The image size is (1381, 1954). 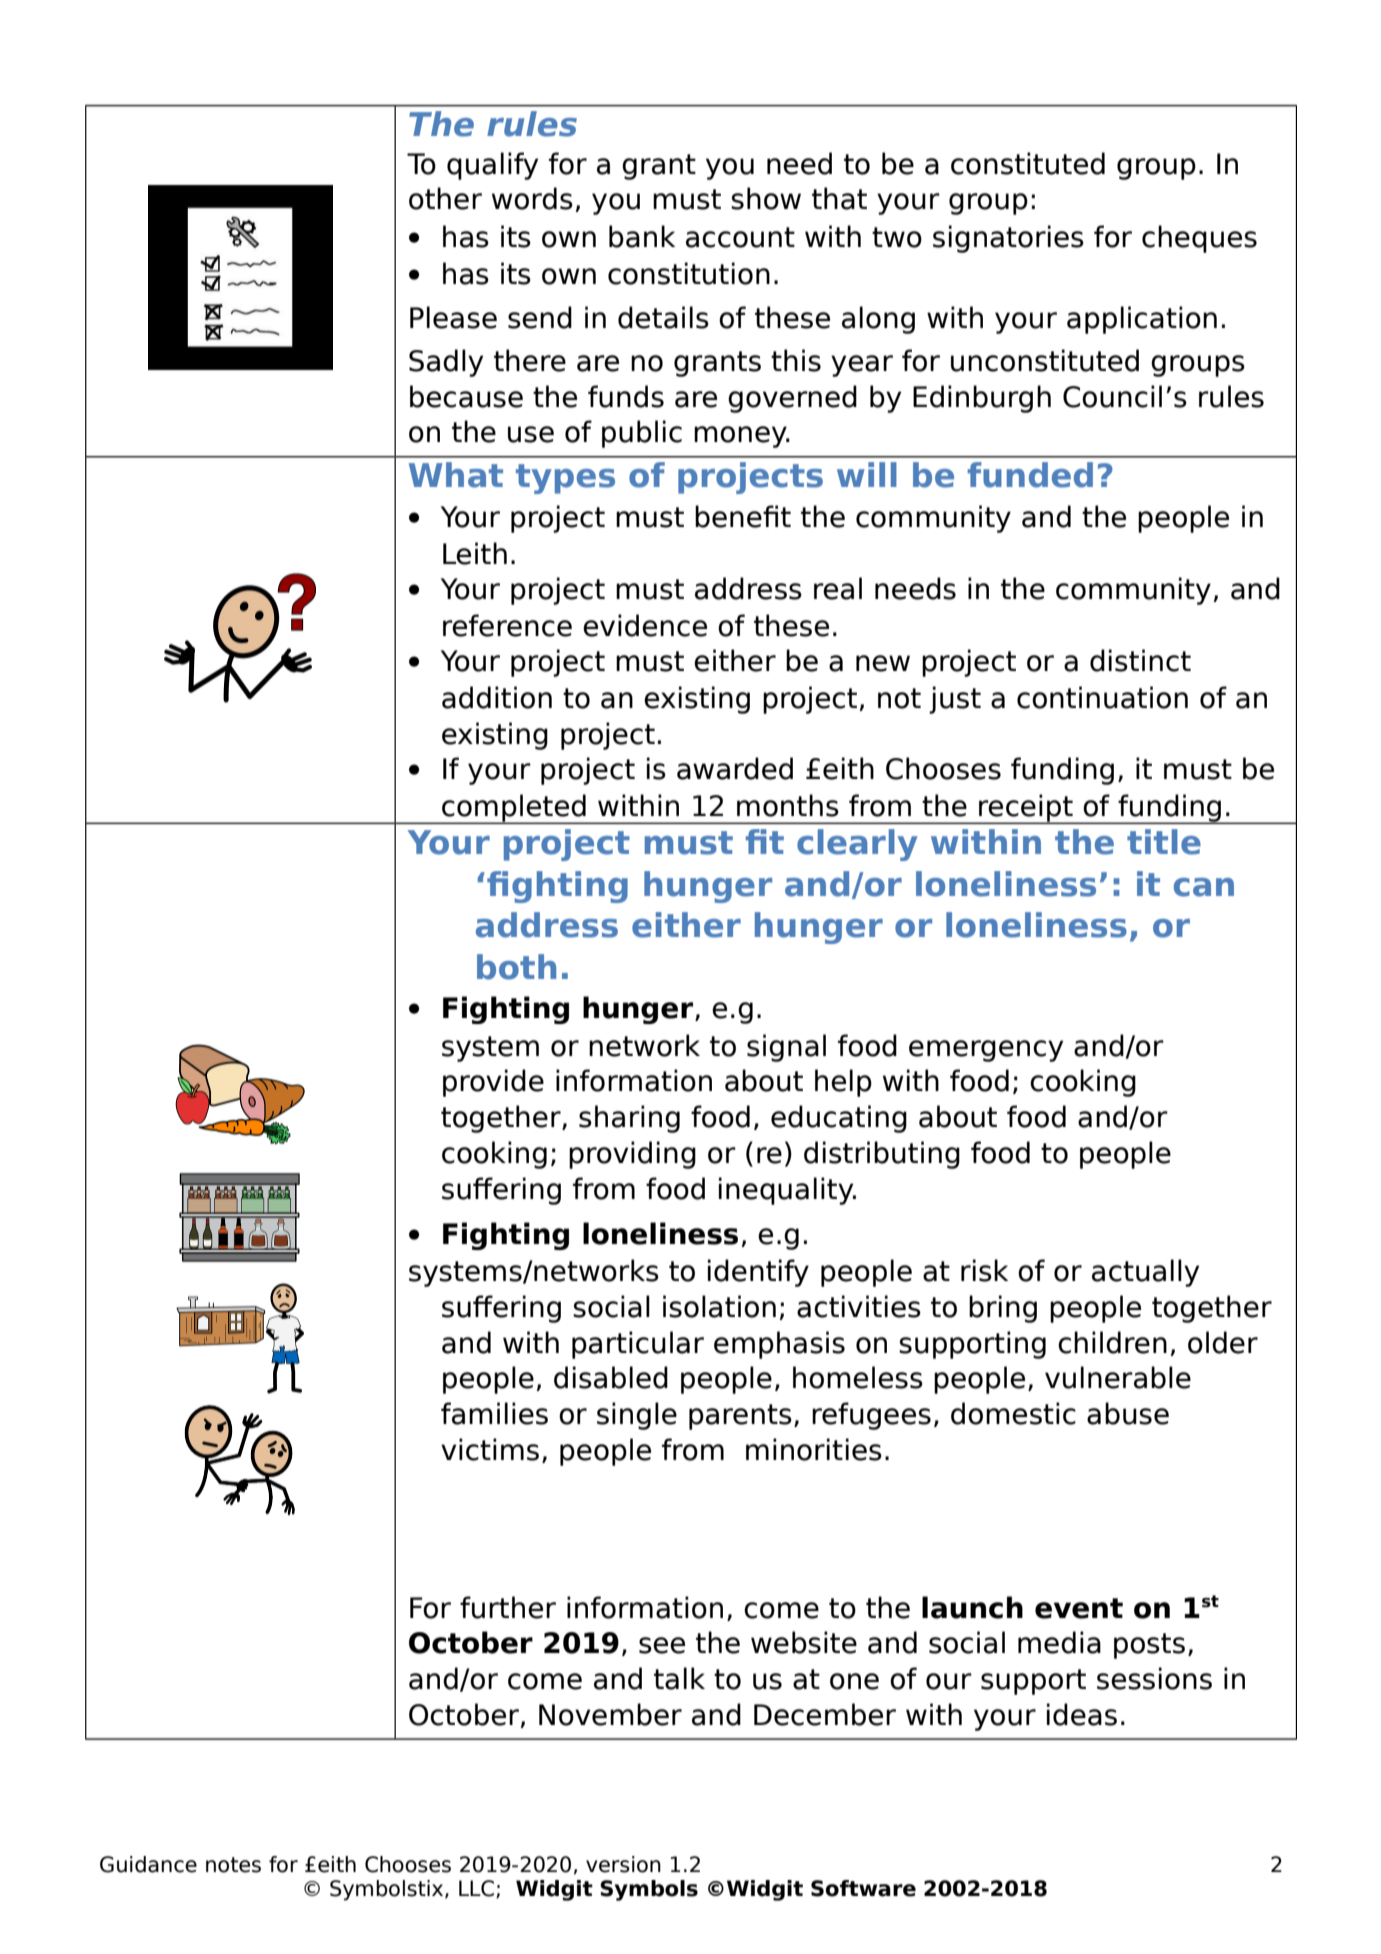 What do you see at coordinates (233, 1865) in the image?
I see `notes` at bounding box center [233, 1865].
